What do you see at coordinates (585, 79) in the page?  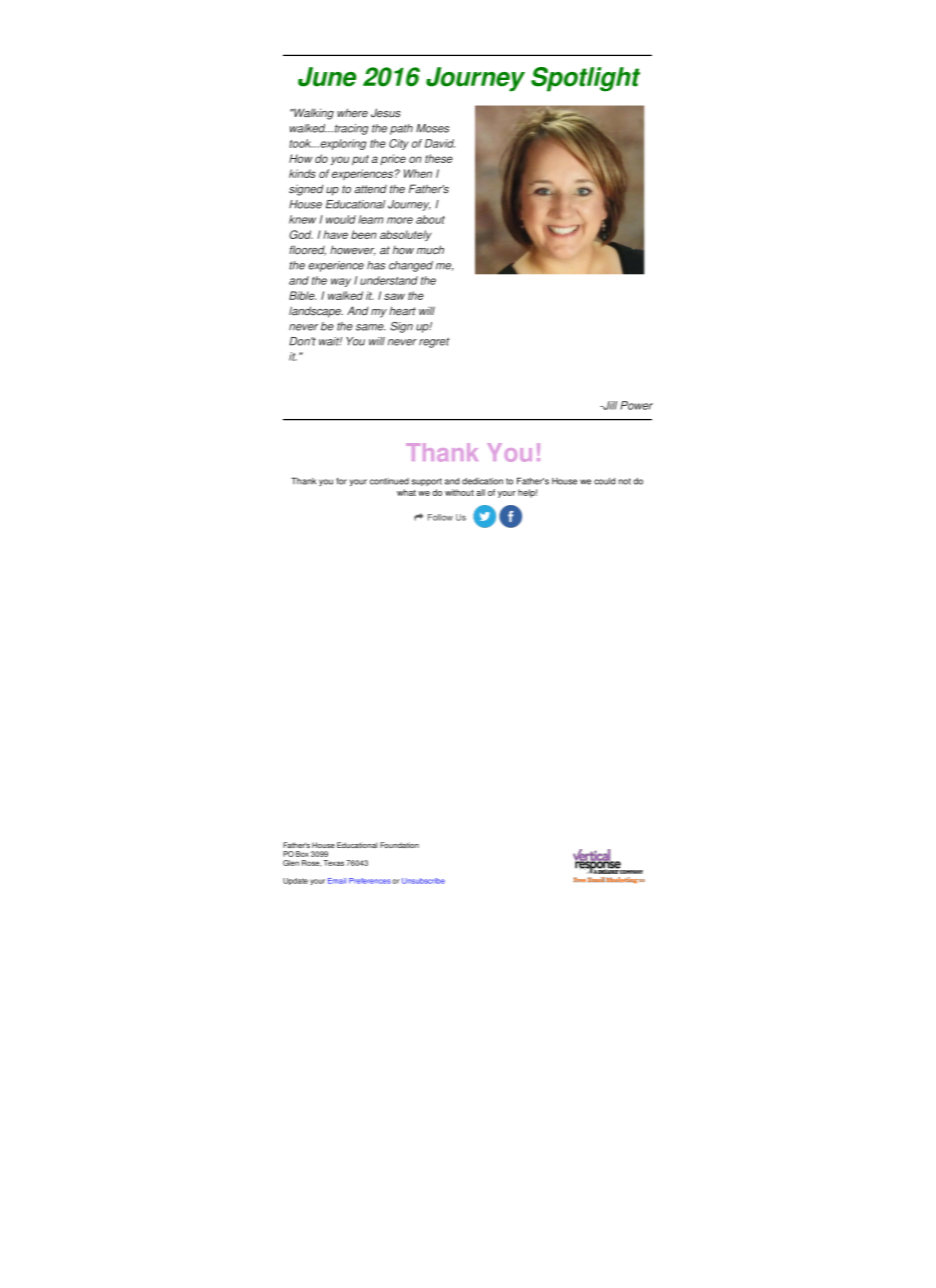 I see `Spotlight` at bounding box center [585, 79].
